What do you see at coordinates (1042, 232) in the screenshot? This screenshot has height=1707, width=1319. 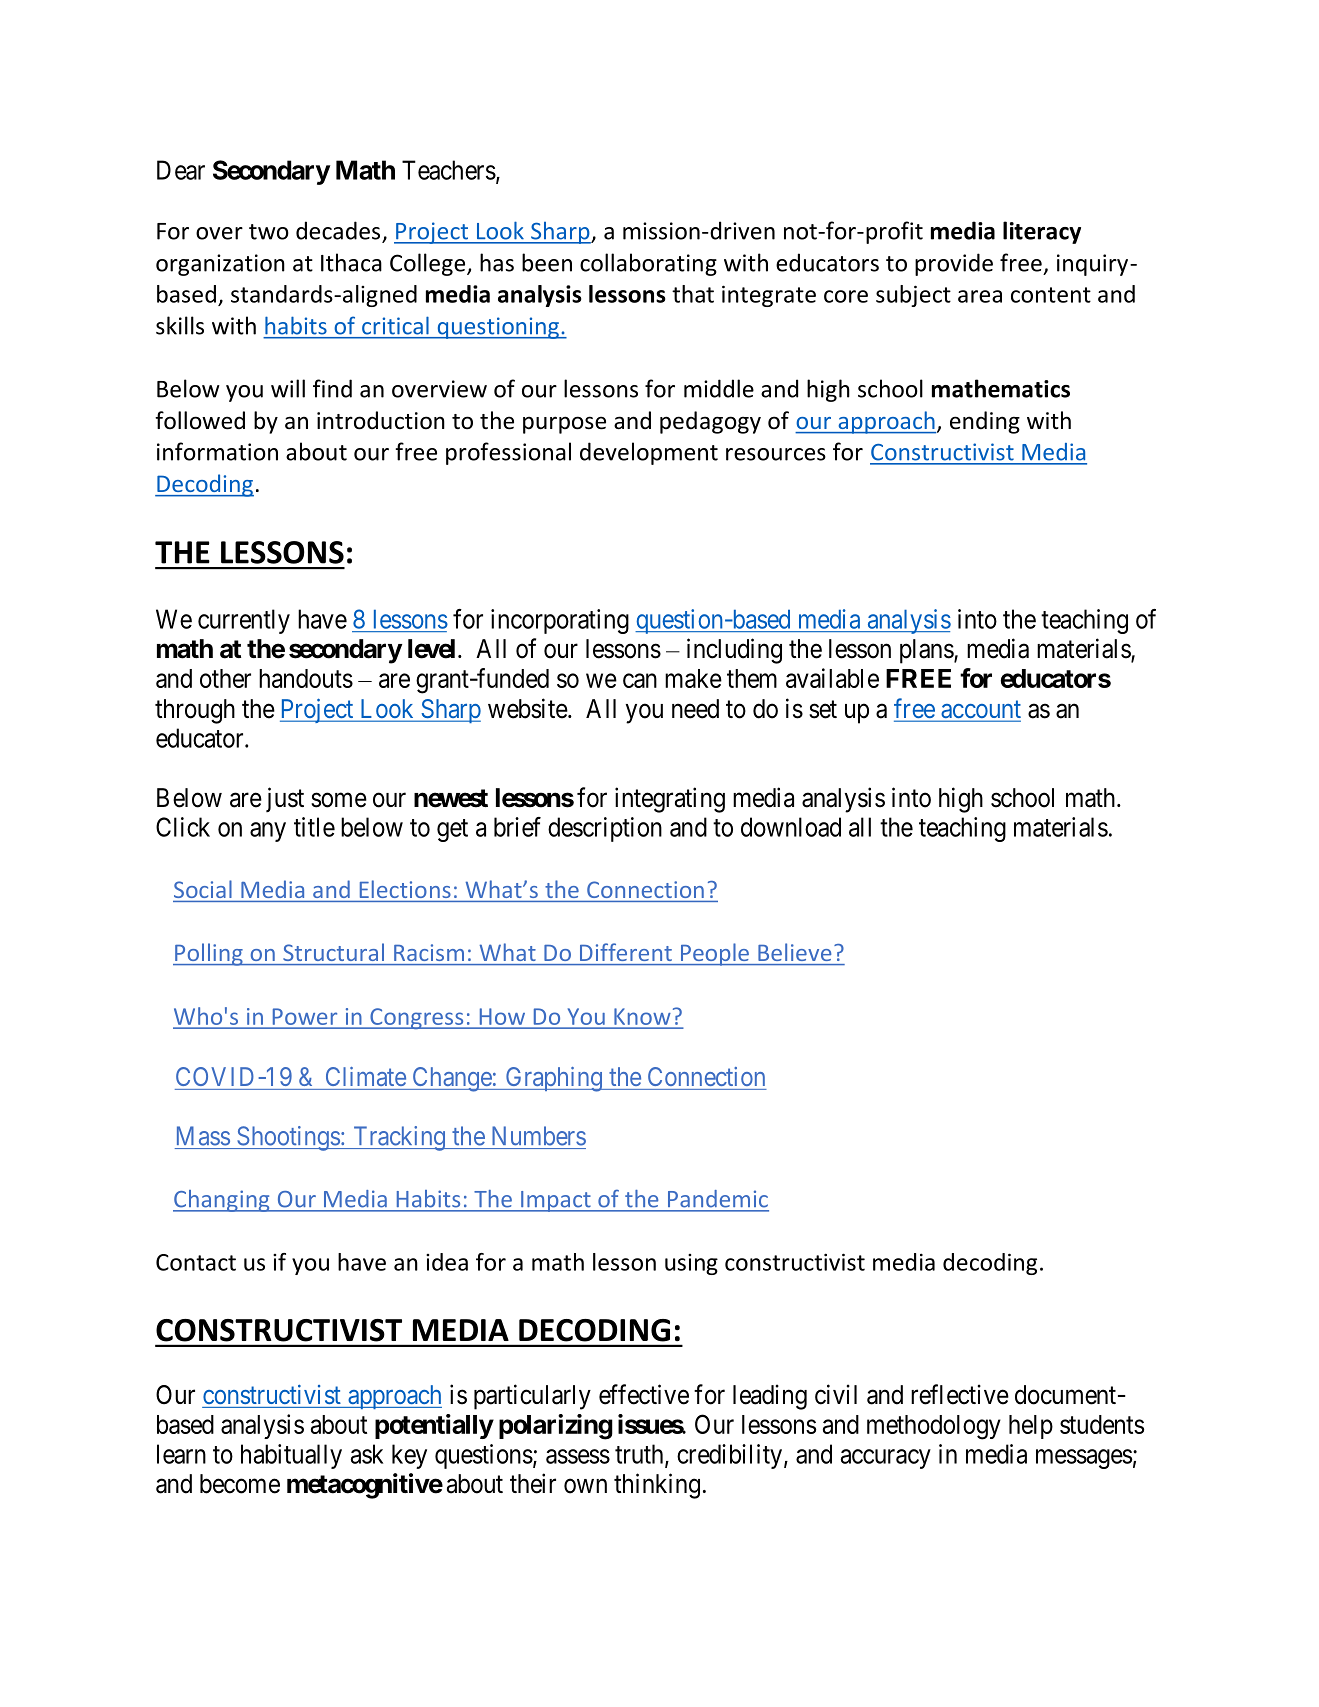 I see `literacy` at bounding box center [1042, 232].
